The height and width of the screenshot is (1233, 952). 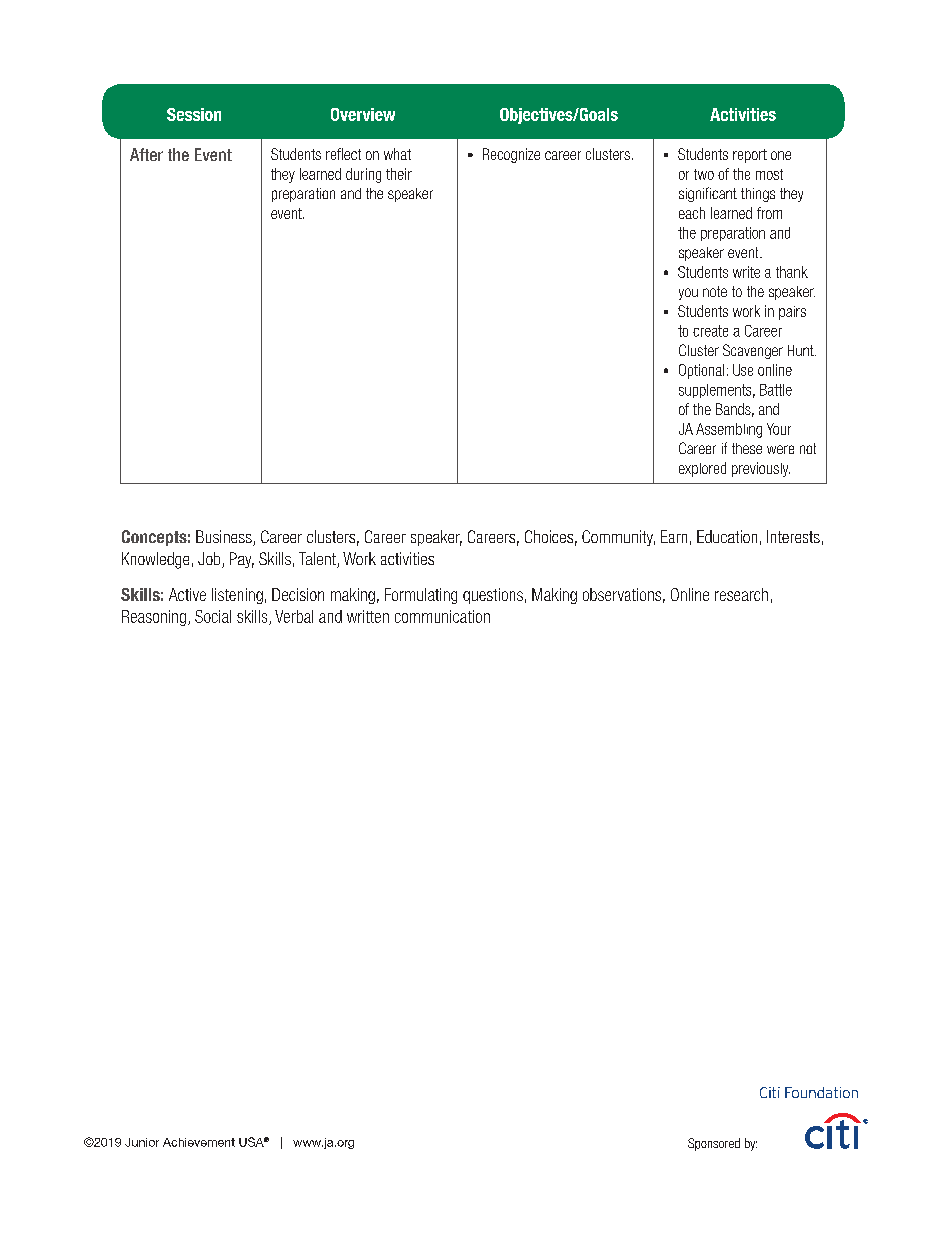 I want to click on communication, so click(x=442, y=616).
